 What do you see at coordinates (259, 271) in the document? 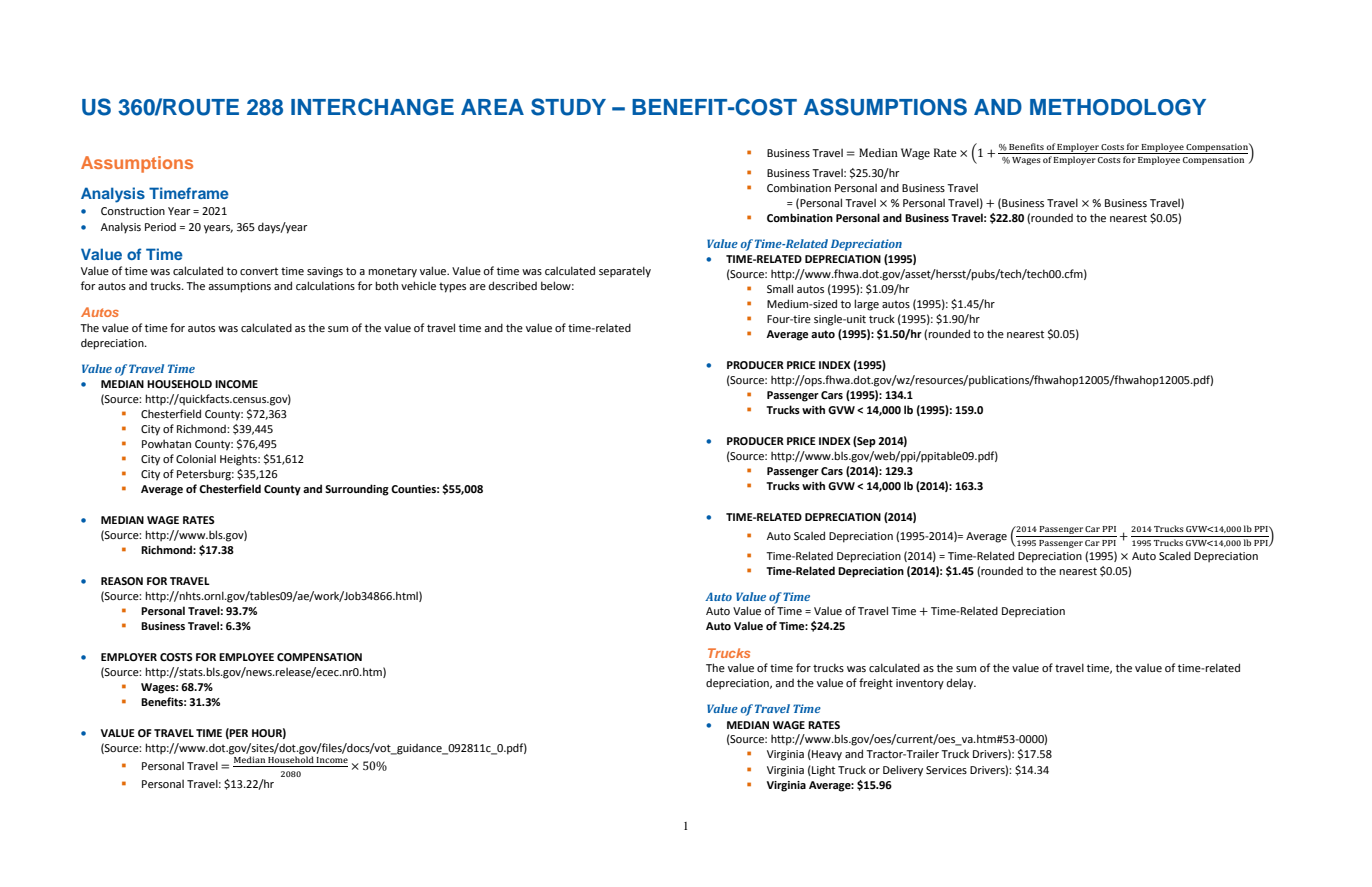
I see `convert` at bounding box center [259, 271].
